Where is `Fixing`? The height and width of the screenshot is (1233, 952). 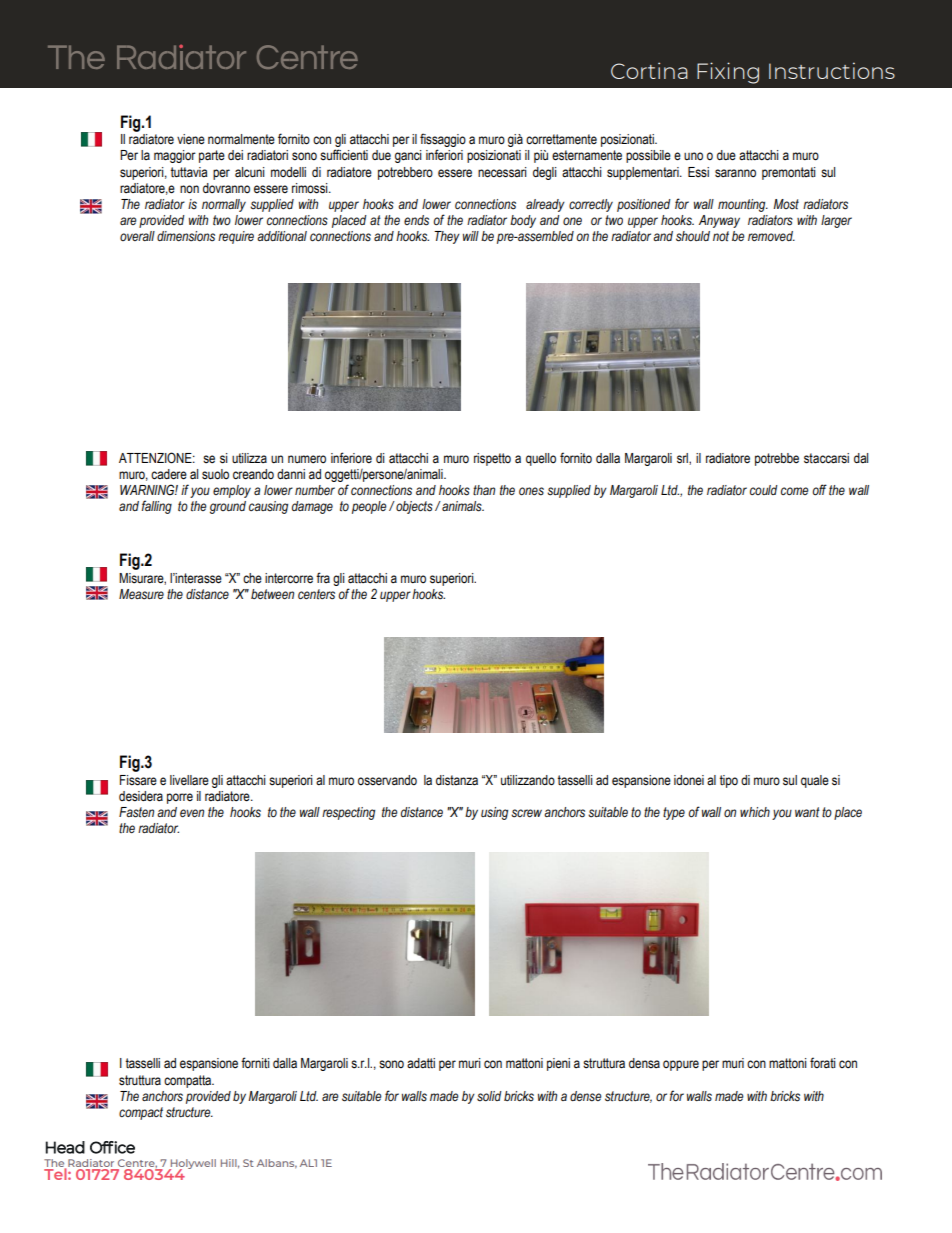 Fixing is located at coordinates (728, 73).
